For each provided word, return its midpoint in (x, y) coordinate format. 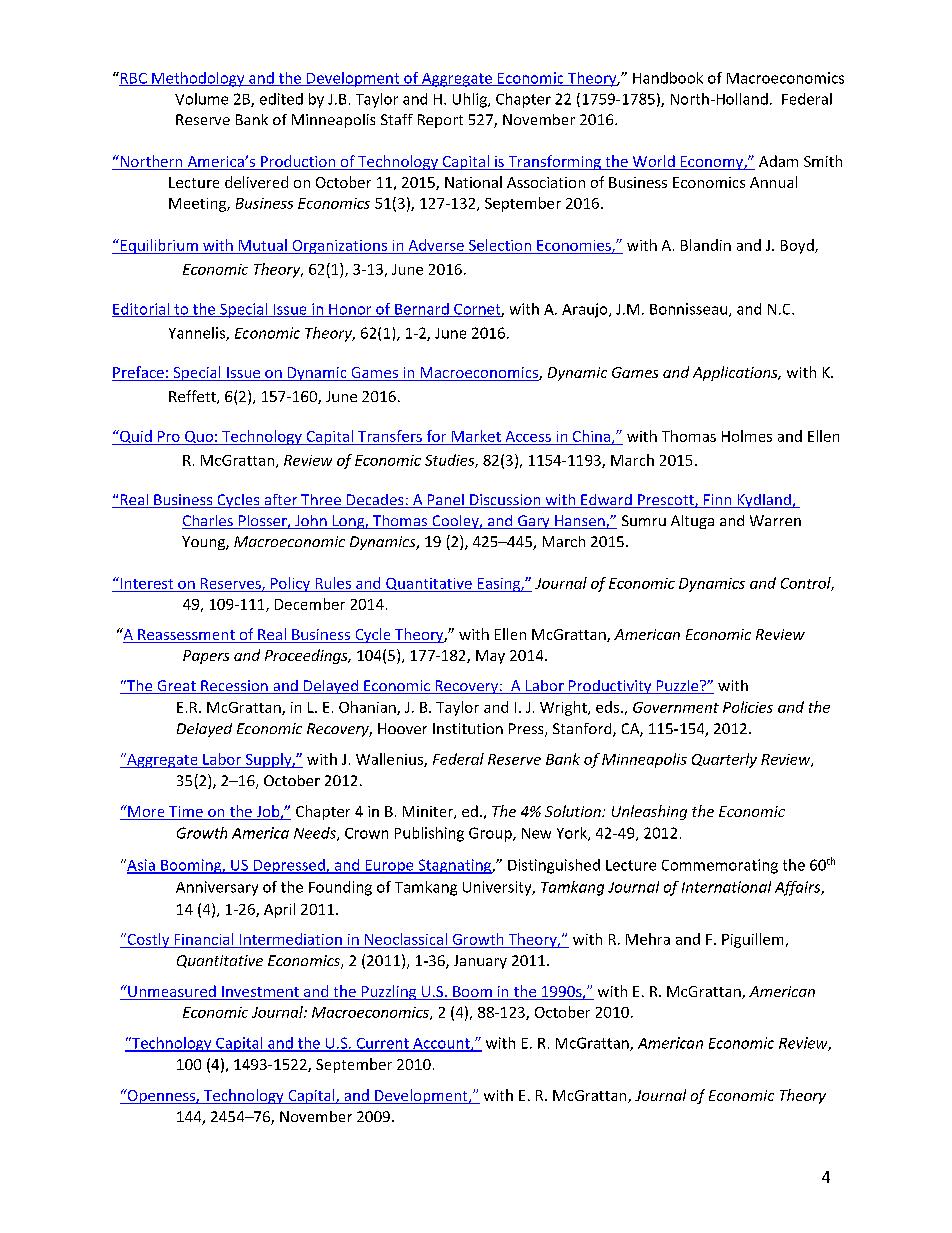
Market (476, 436)
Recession (234, 687)
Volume (201, 99)
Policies (748, 707)
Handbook (668, 78)
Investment (260, 993)
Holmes (747, 436)
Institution (468, 728)
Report (440, 121)
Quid (136, 437)
